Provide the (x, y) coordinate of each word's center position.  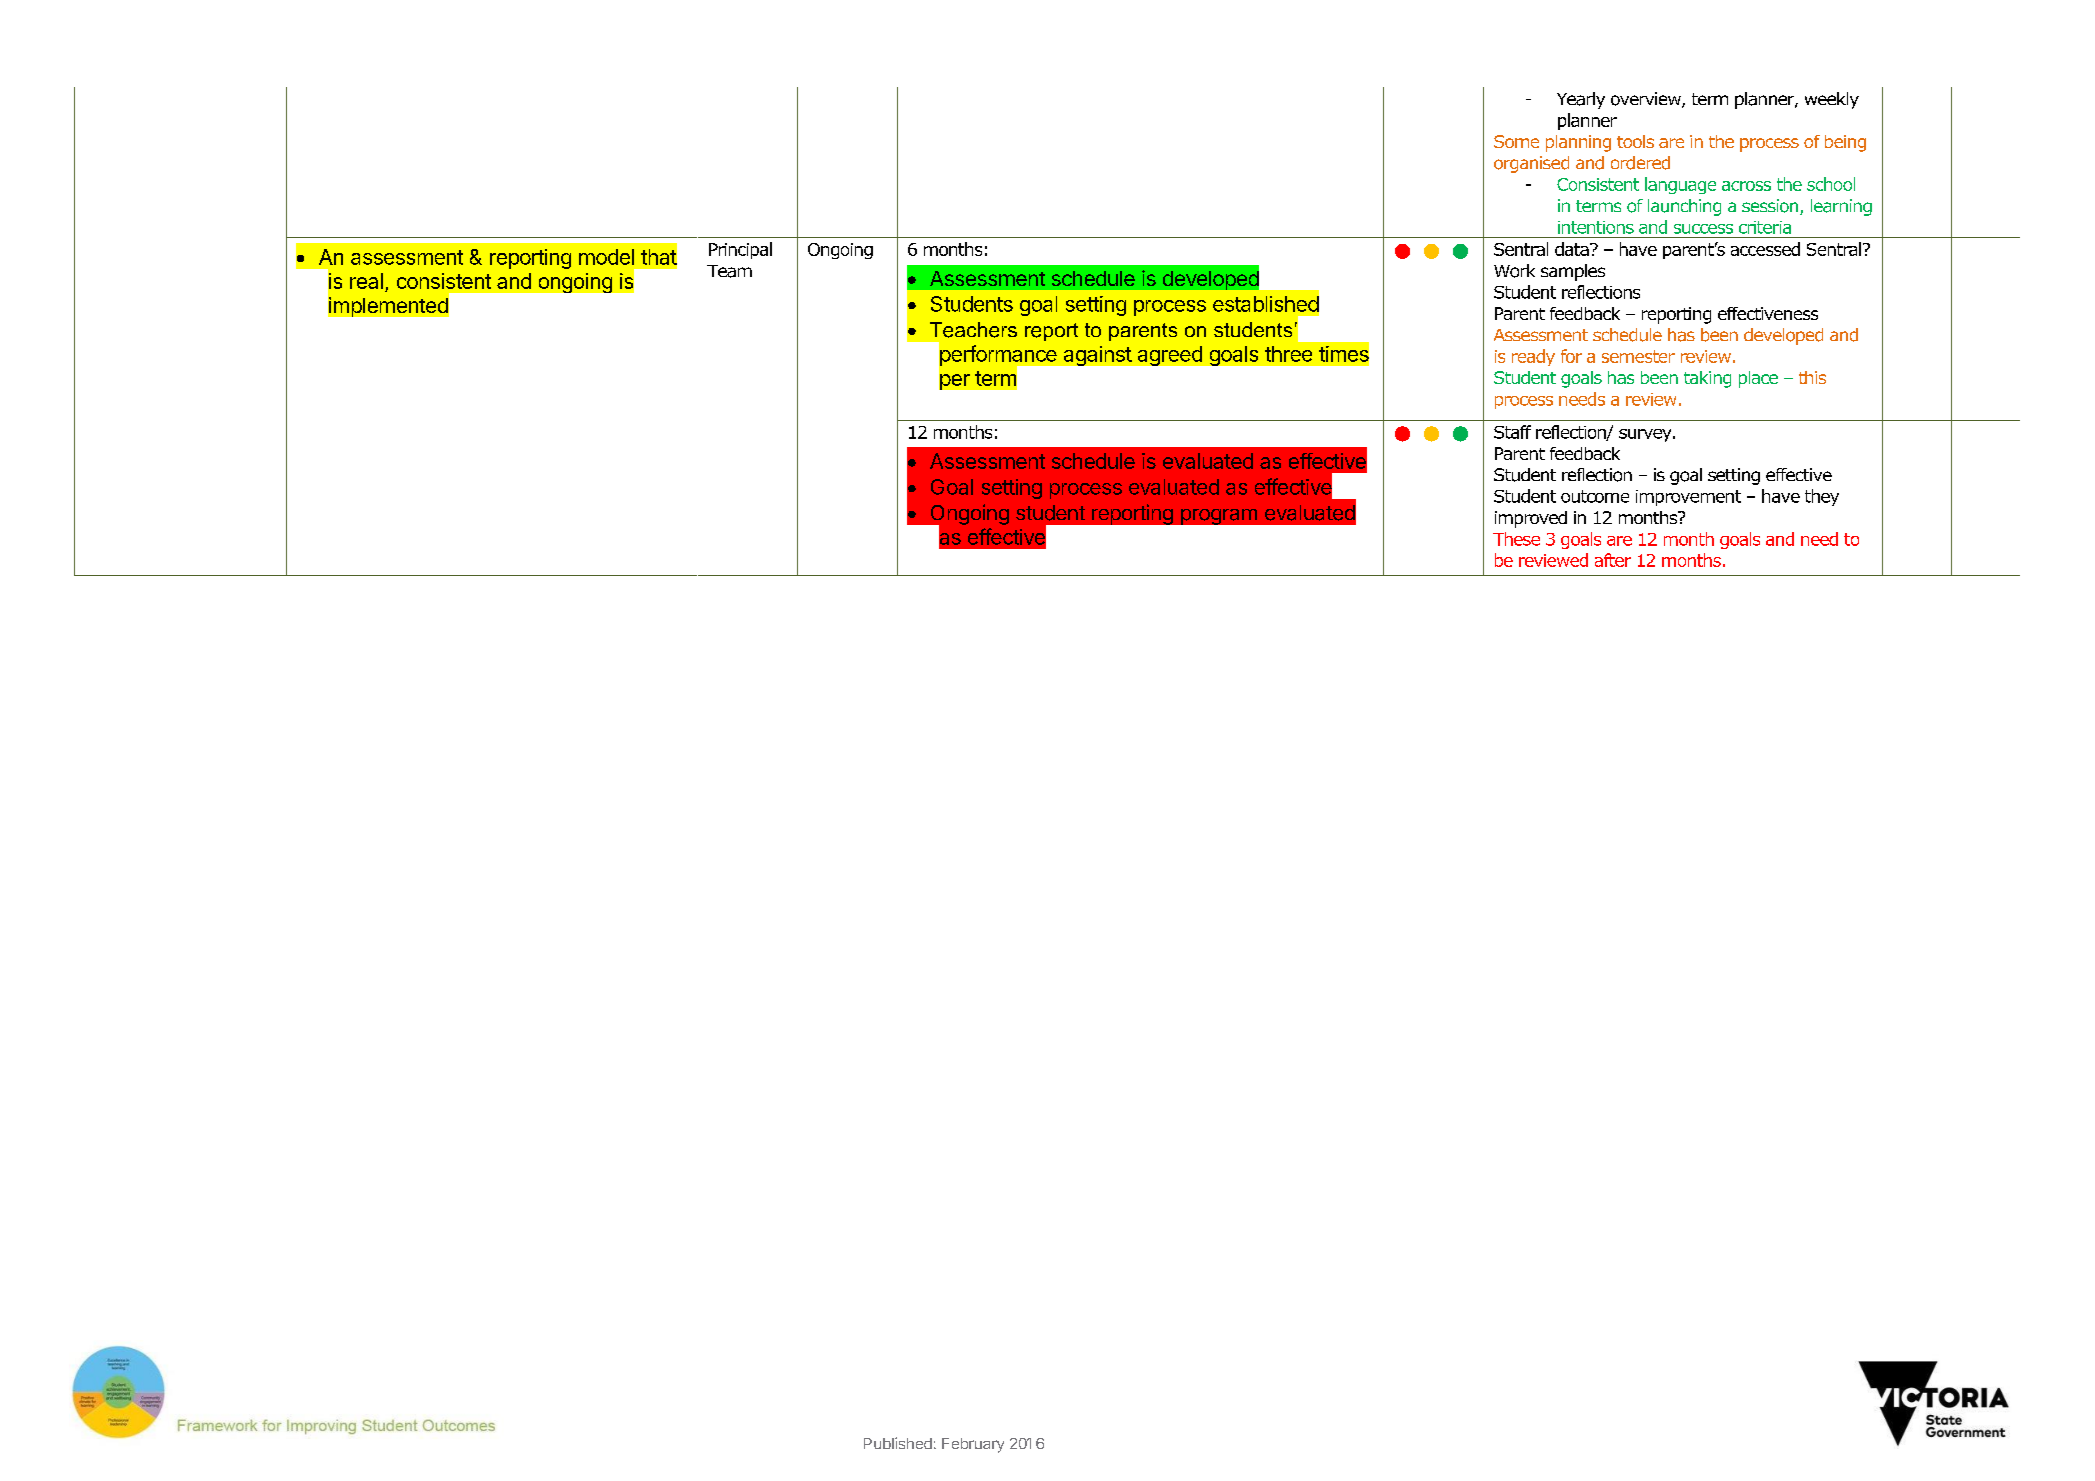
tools (1635, 141)
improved (1531, 519)
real (366, 281)
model (606, 257)
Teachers (973, 330)
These (1516, 539)
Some (1516, 141)
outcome (1595, 496)
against (1098, 356)
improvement (1688, 498)
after (1613, 560)
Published (898, 1443)
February (973, 1445)
